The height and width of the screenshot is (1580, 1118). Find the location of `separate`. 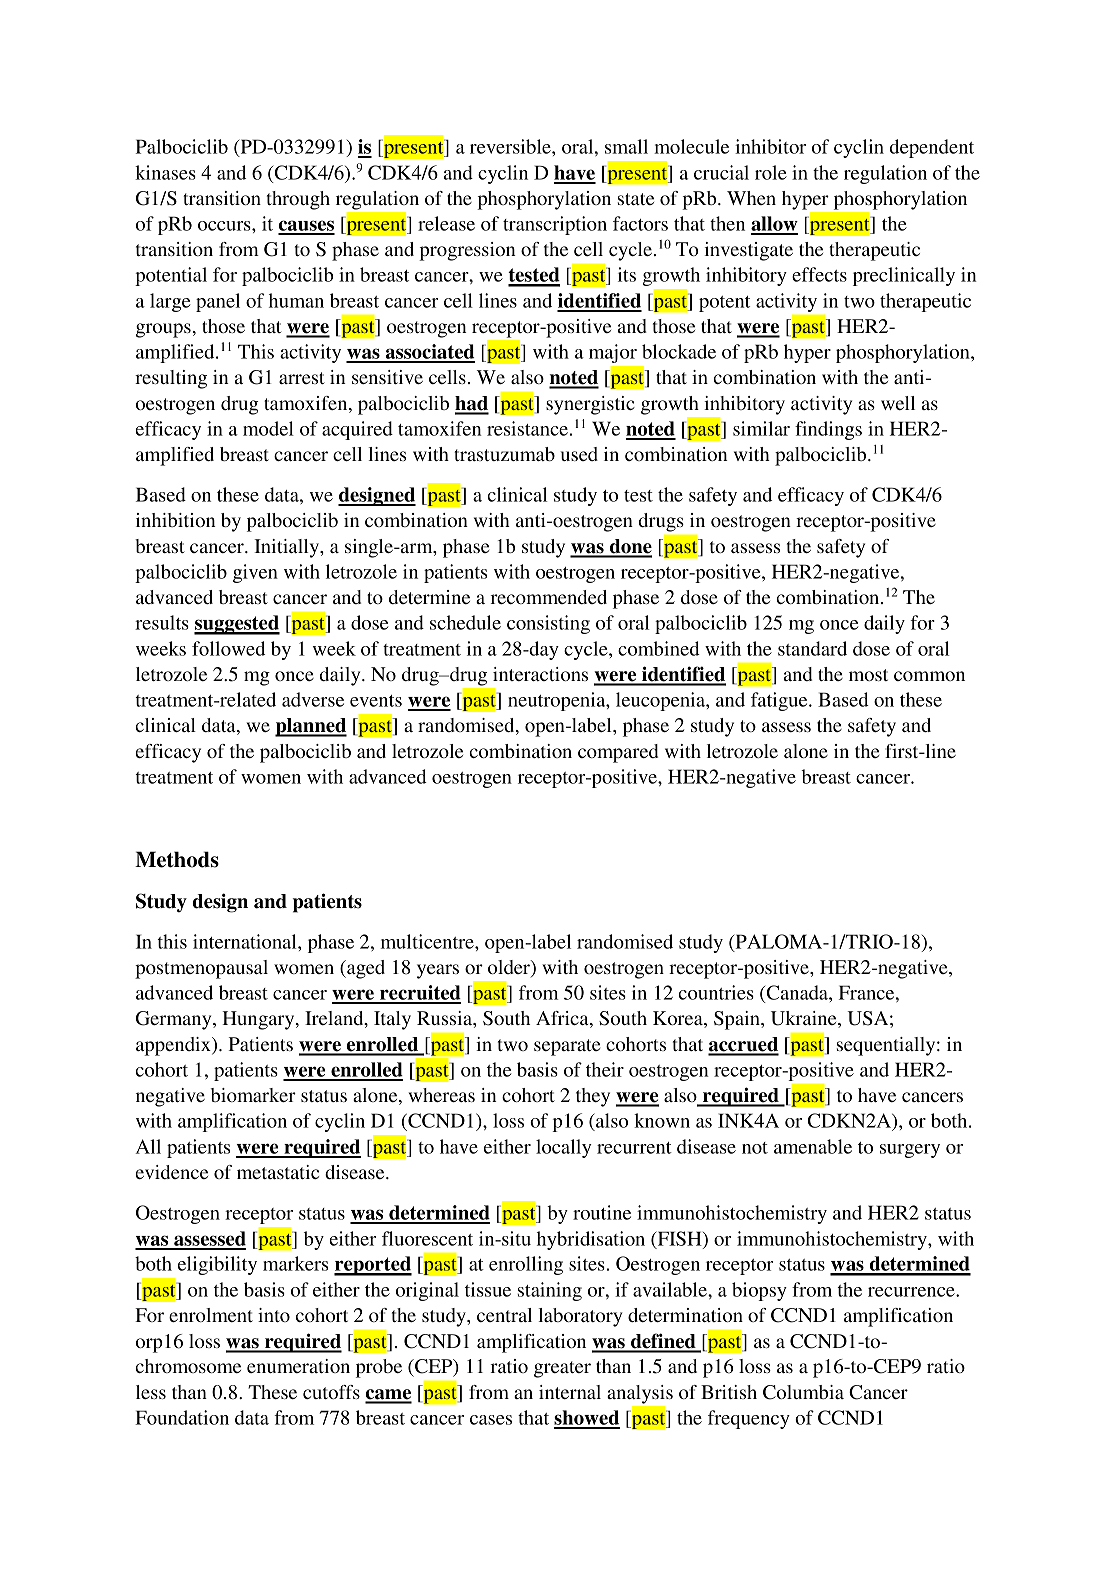

separate is located at coordinates (567, 1047).
